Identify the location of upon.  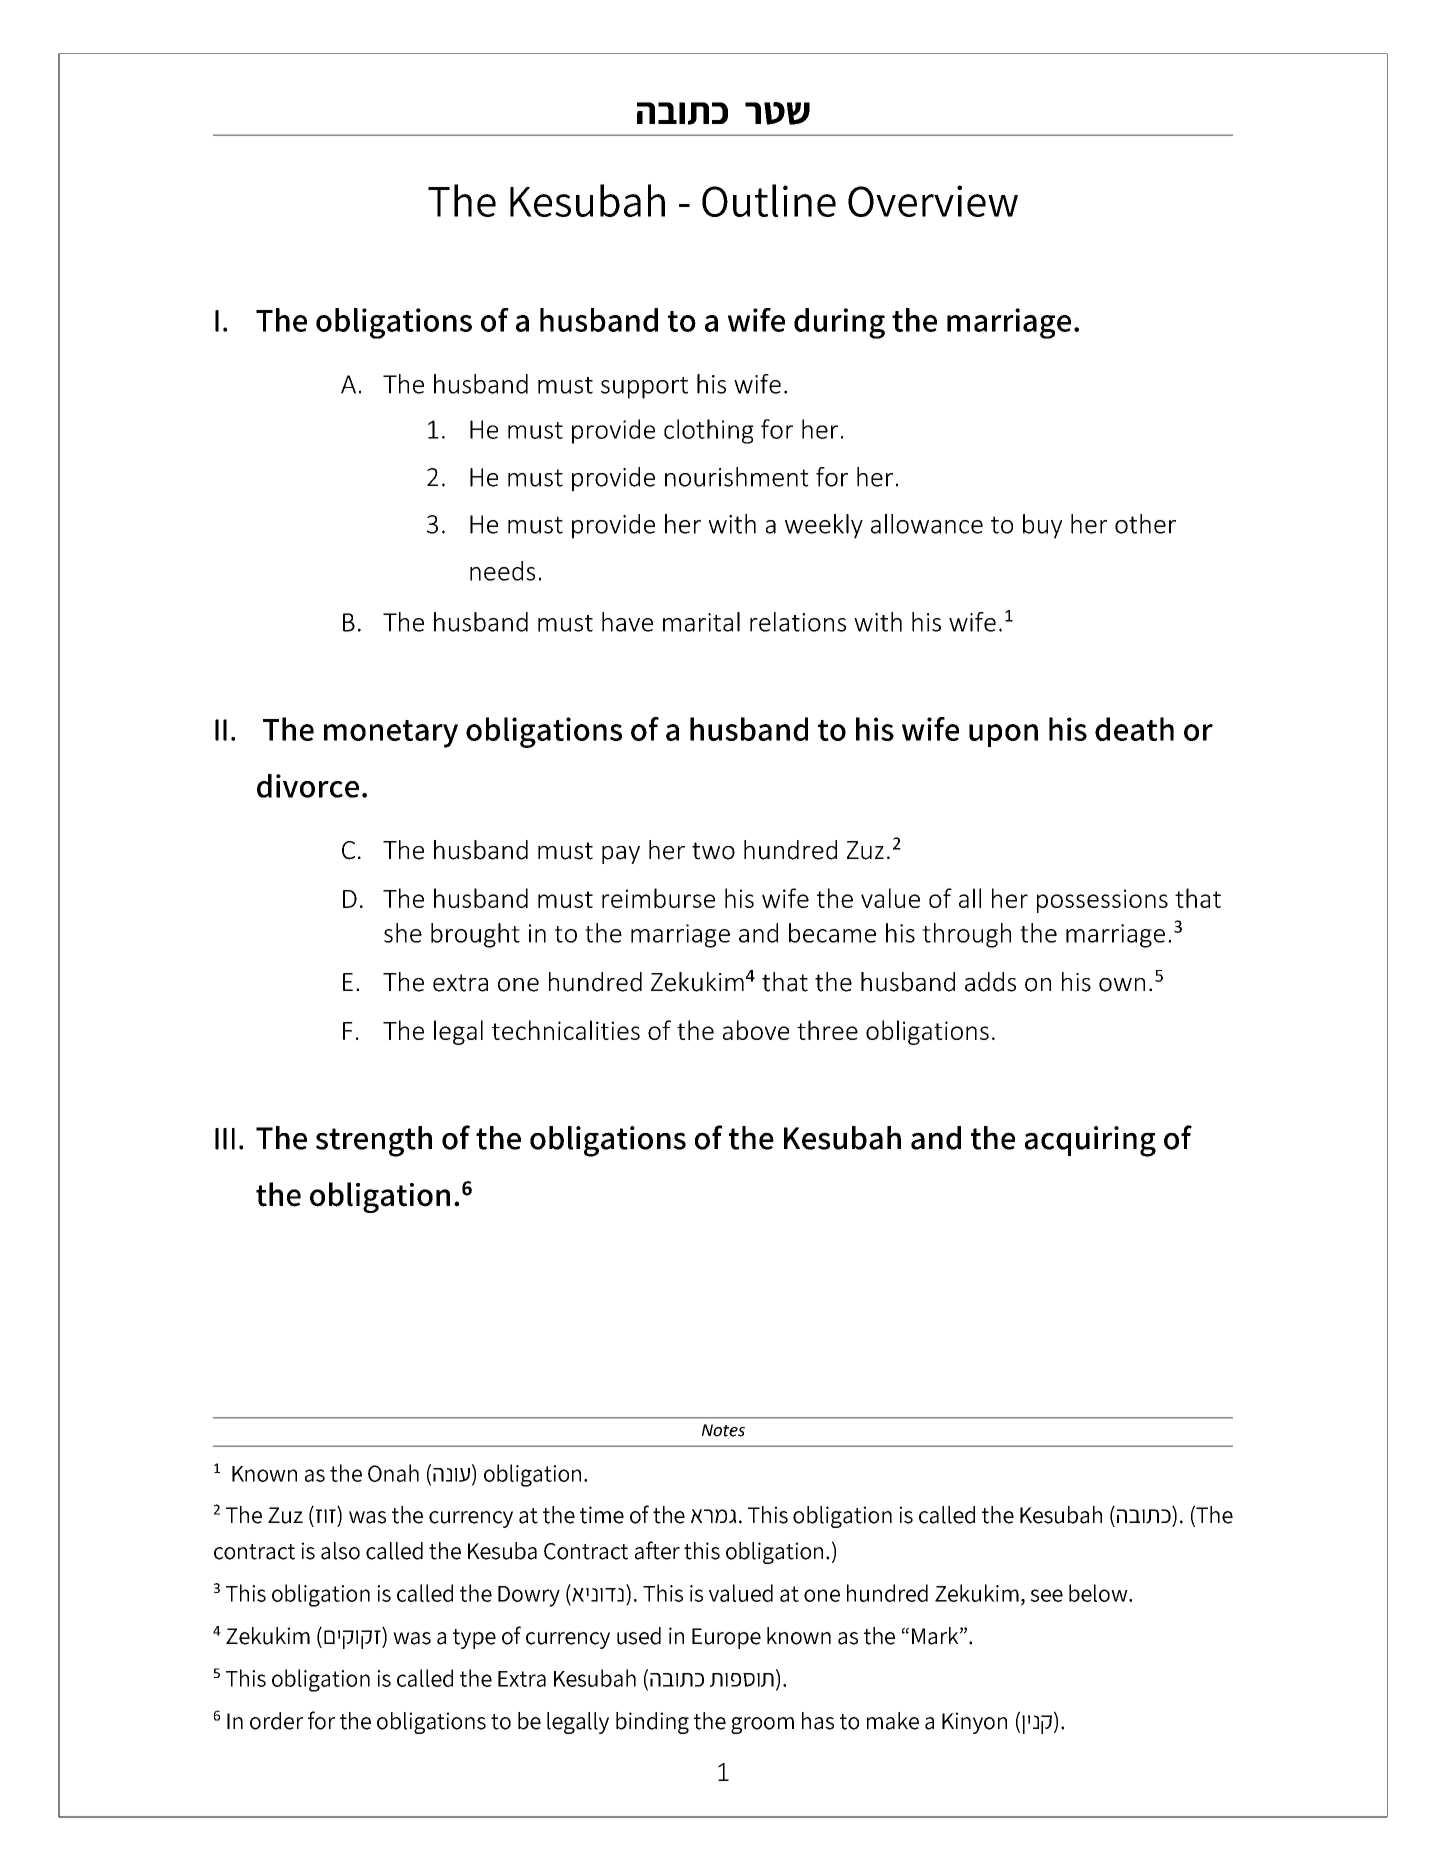
(1003, 735).
